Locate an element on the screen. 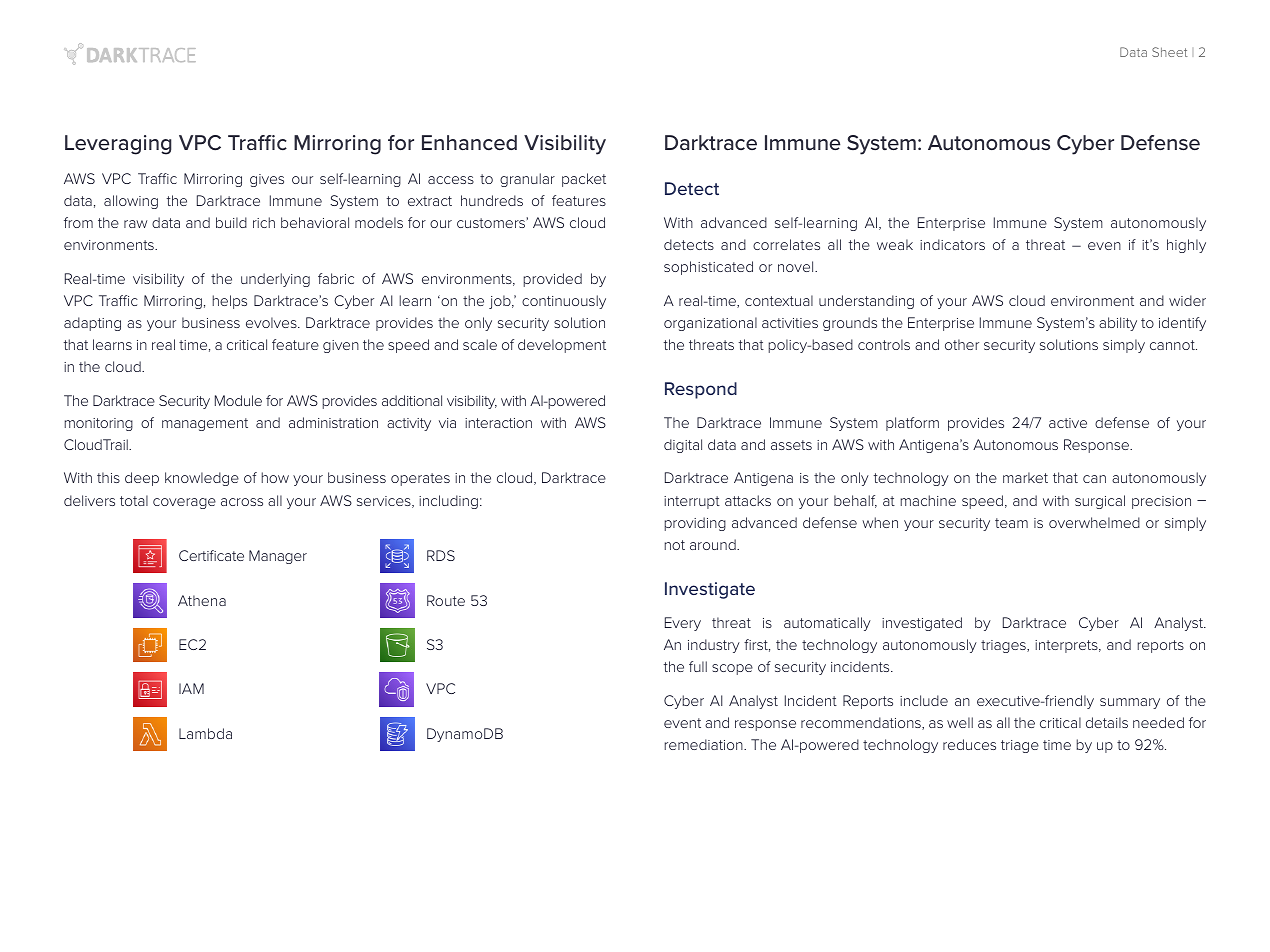  interrupt is located at coordinates (692, 502).
